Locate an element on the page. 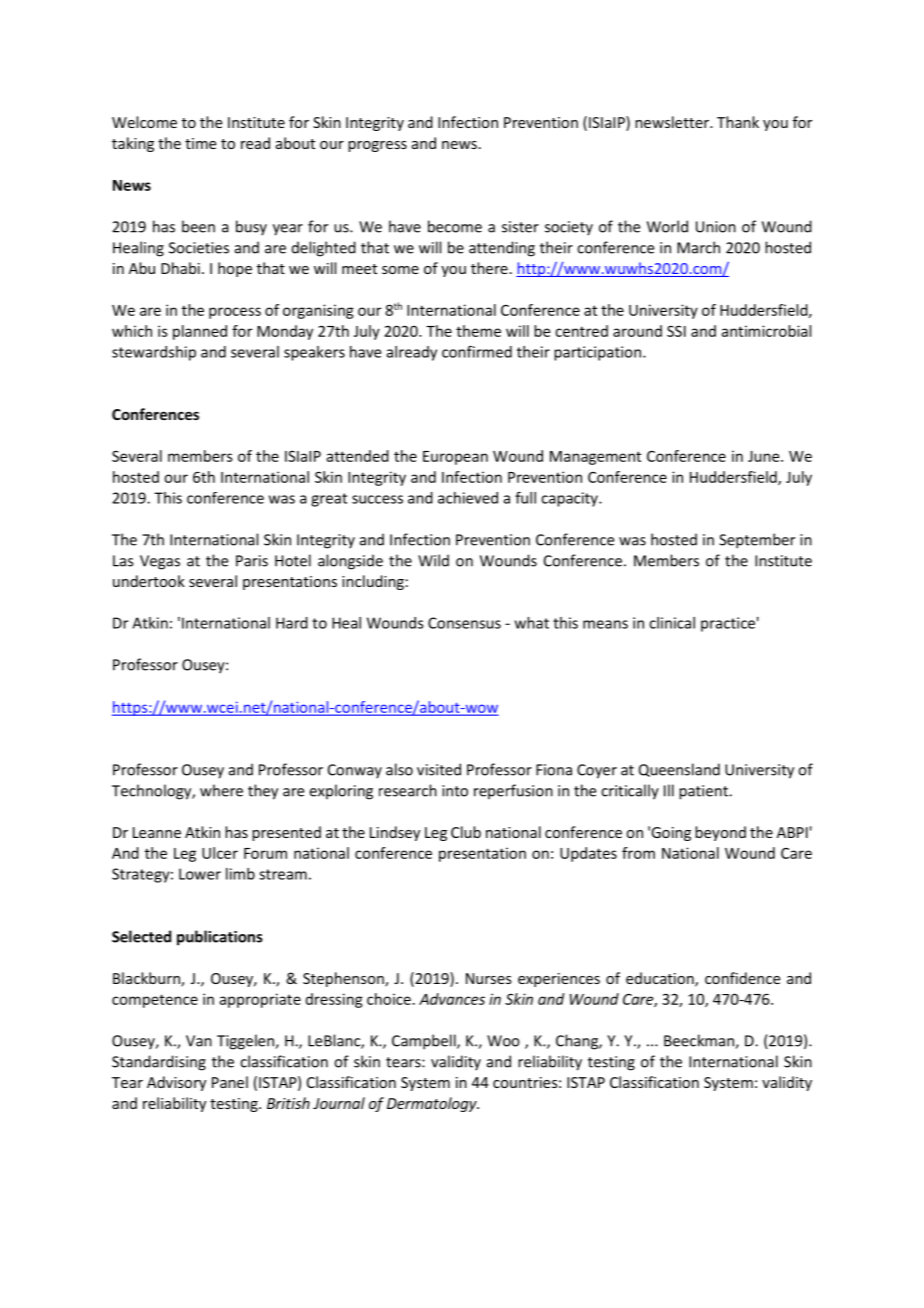  European is located at coordinates (455, 458).
